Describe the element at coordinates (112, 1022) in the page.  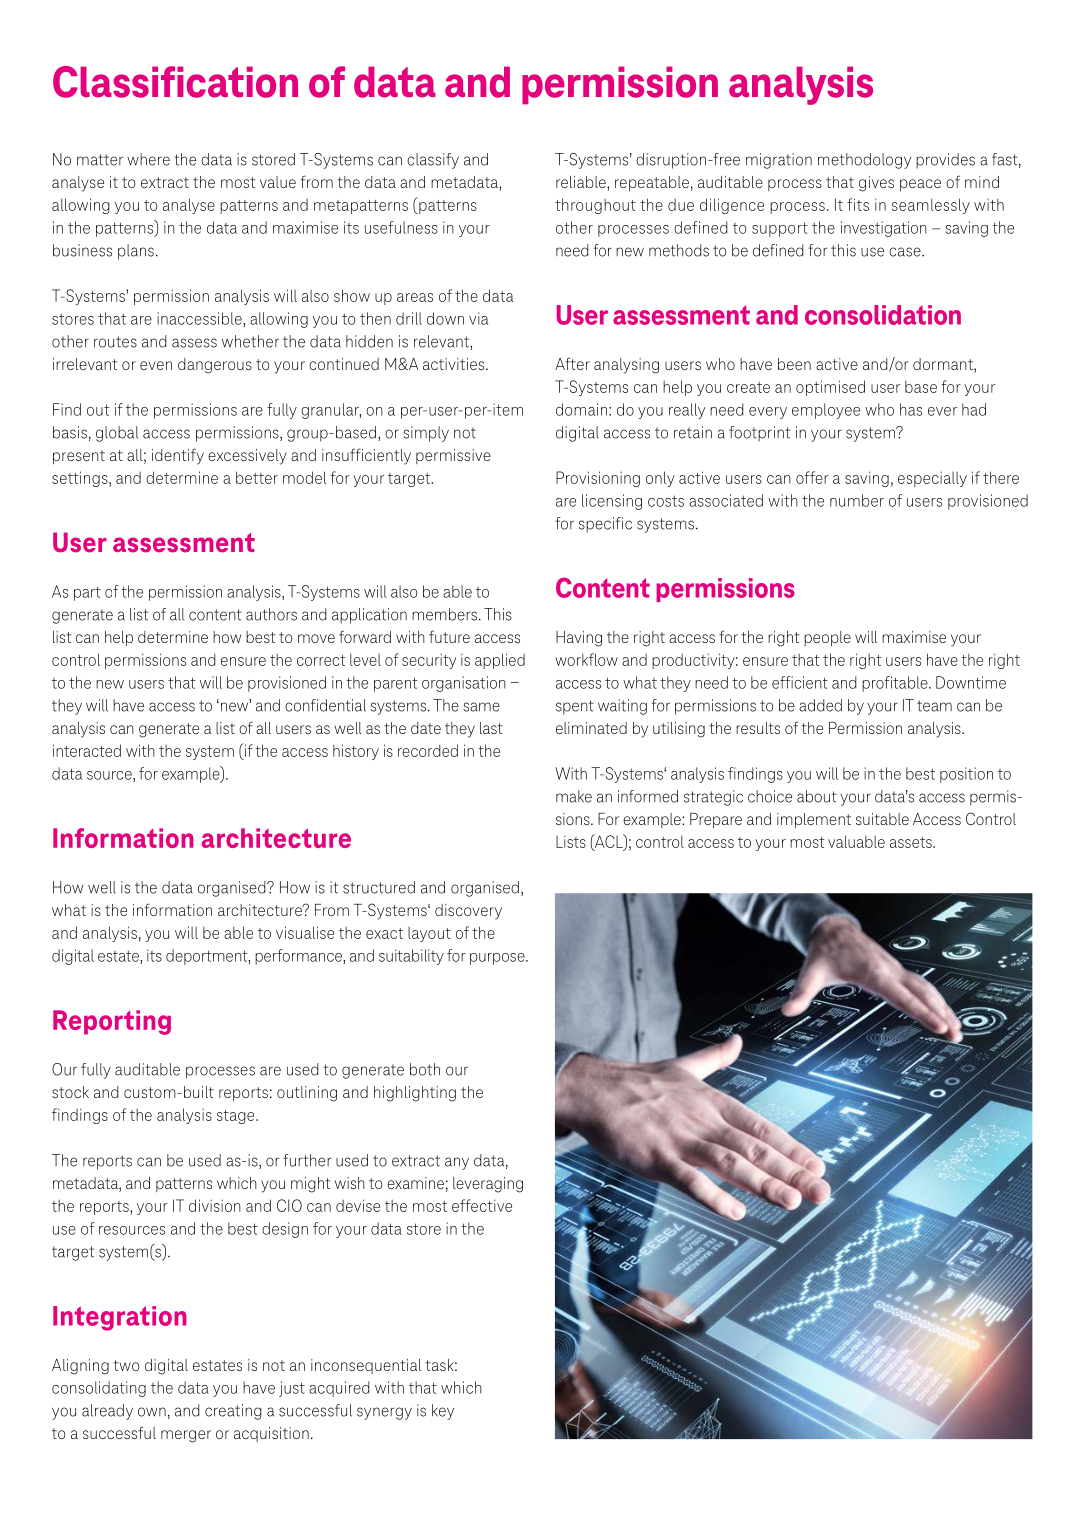
I see `Reporting` at that location.
